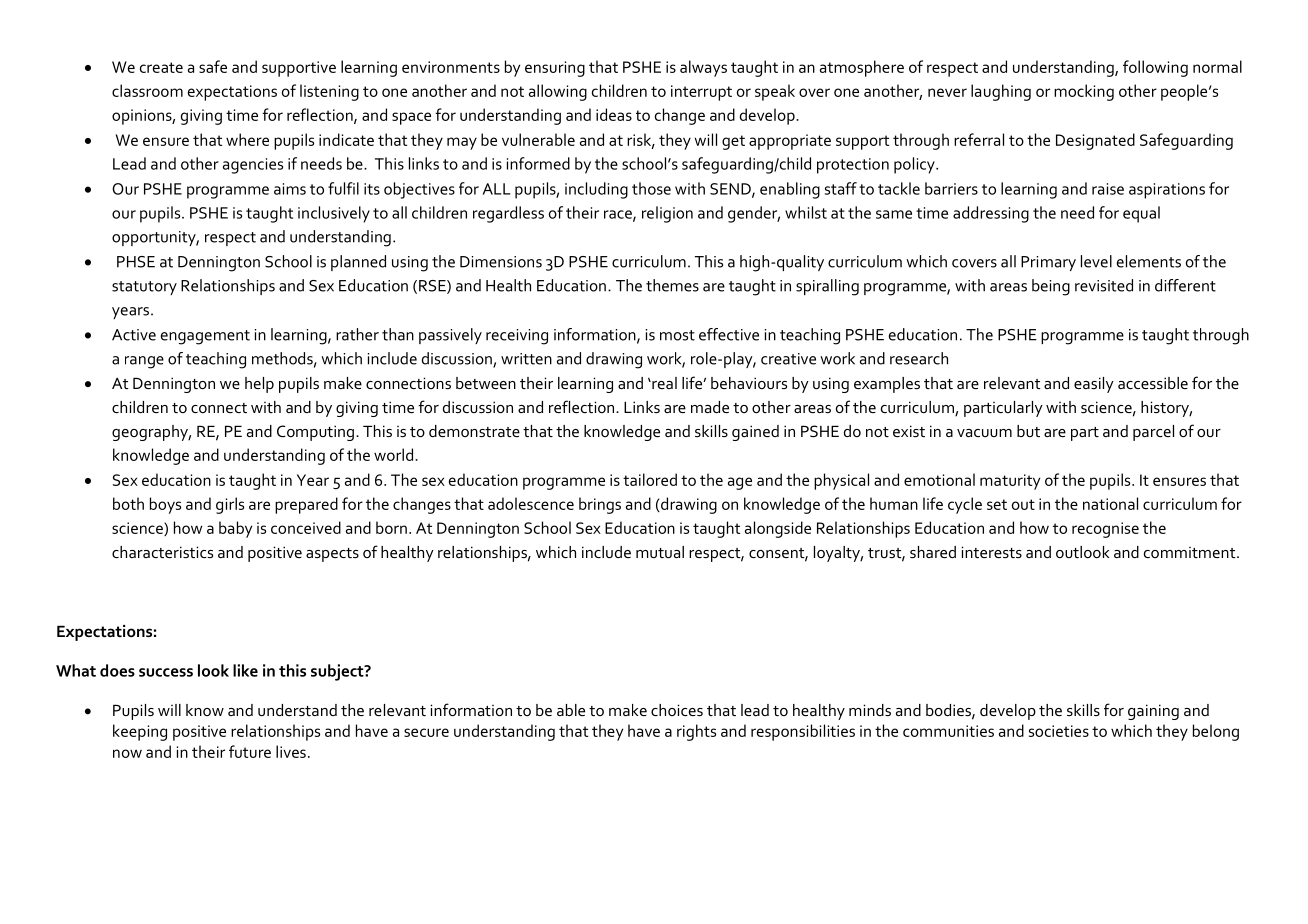 Image resolution: width=1308 pixels, height=924 pixels. I want to click on mocking, so click(1084, 92).
